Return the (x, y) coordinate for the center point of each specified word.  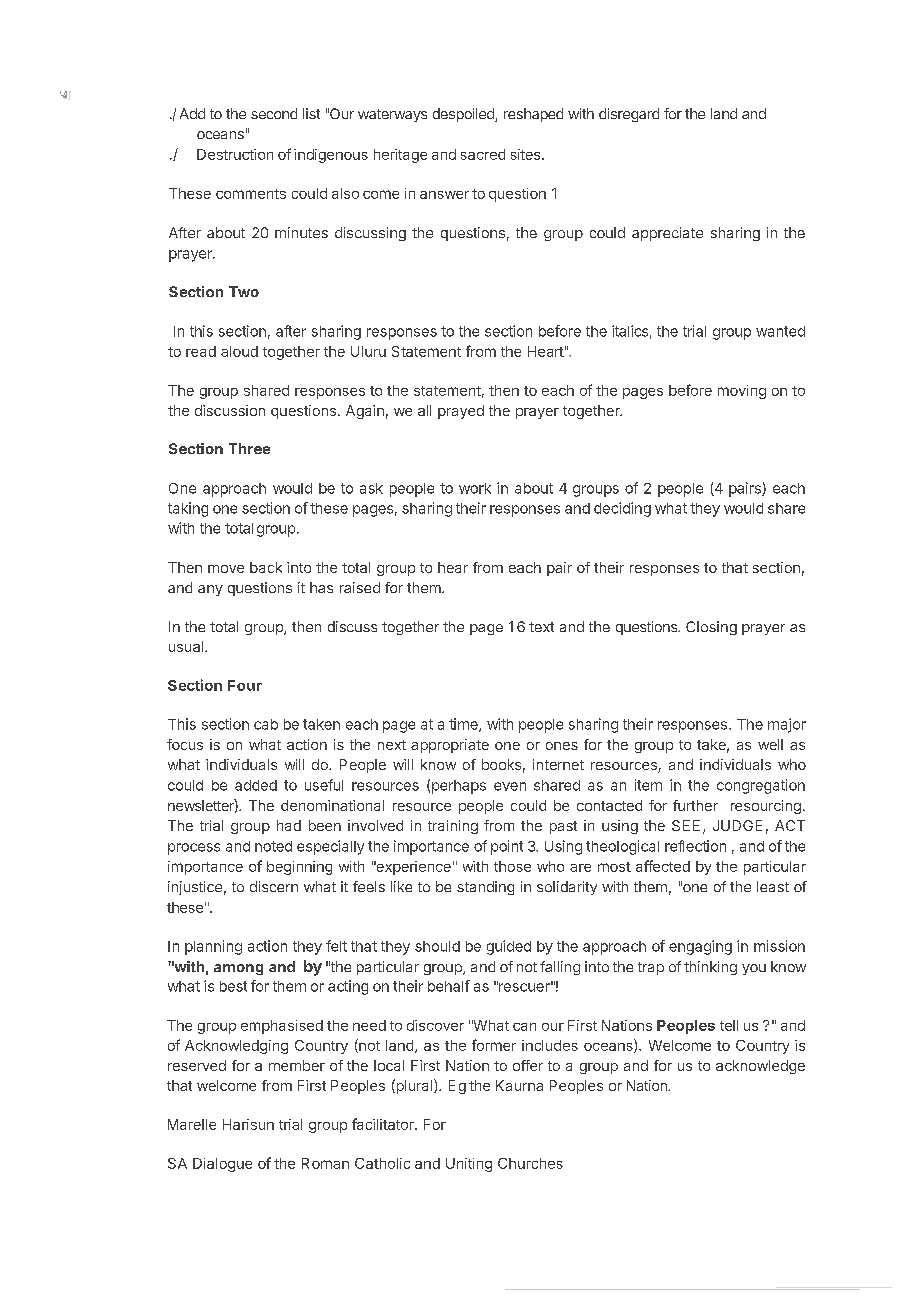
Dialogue (222, 1165)
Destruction (235, 154)
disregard (629, 115)
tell (729, 1025)
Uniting (469, 1165)
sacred (483, 154)
